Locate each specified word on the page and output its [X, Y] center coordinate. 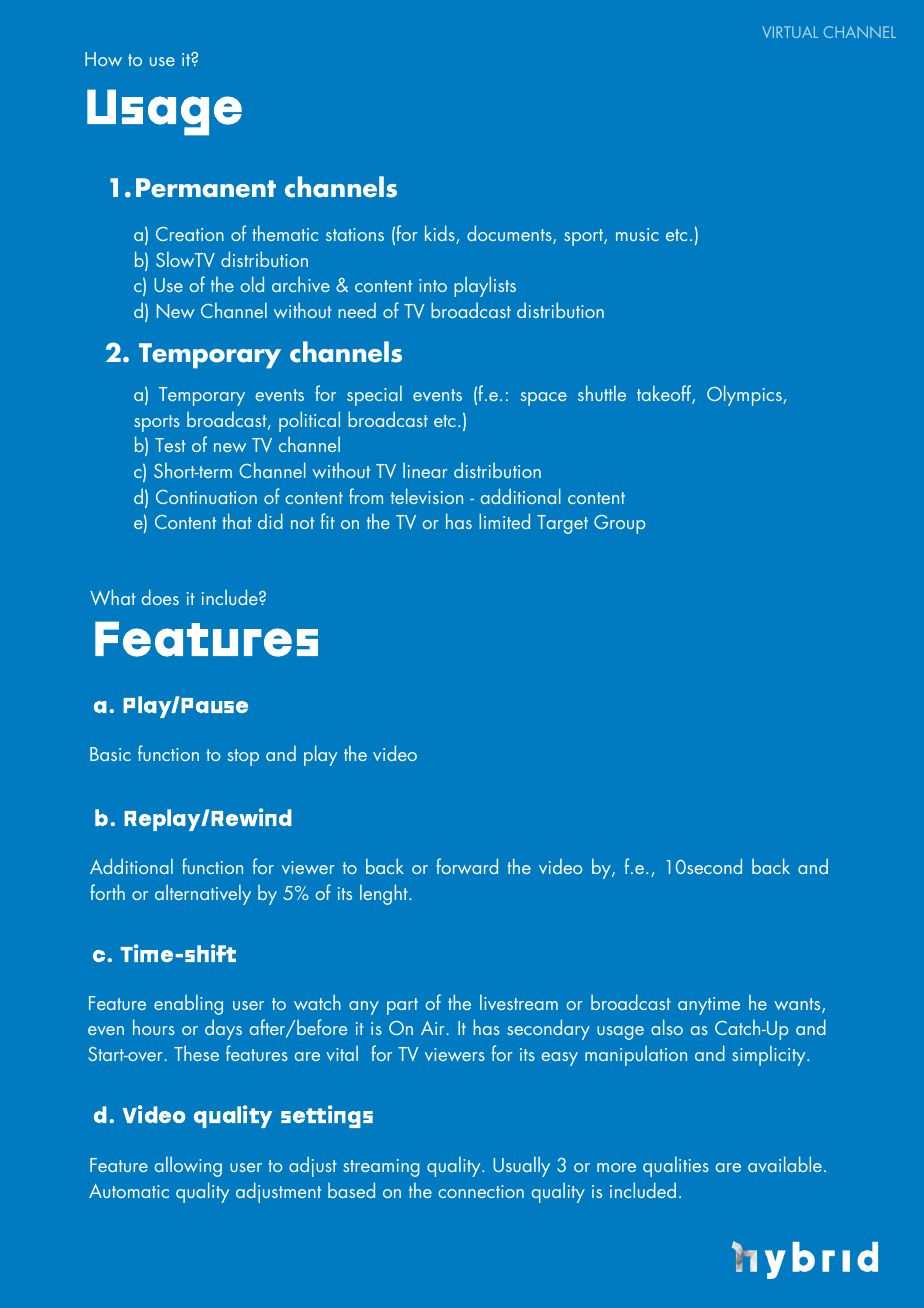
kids [441, 234]
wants [798, 1005]
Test [170, 445]
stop [243, 757]
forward [467, 866]
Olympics [745, 395]
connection [481, 1191]
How [103, 59]
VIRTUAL [790, 32]
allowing [188, 1166]
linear [425, 470]
